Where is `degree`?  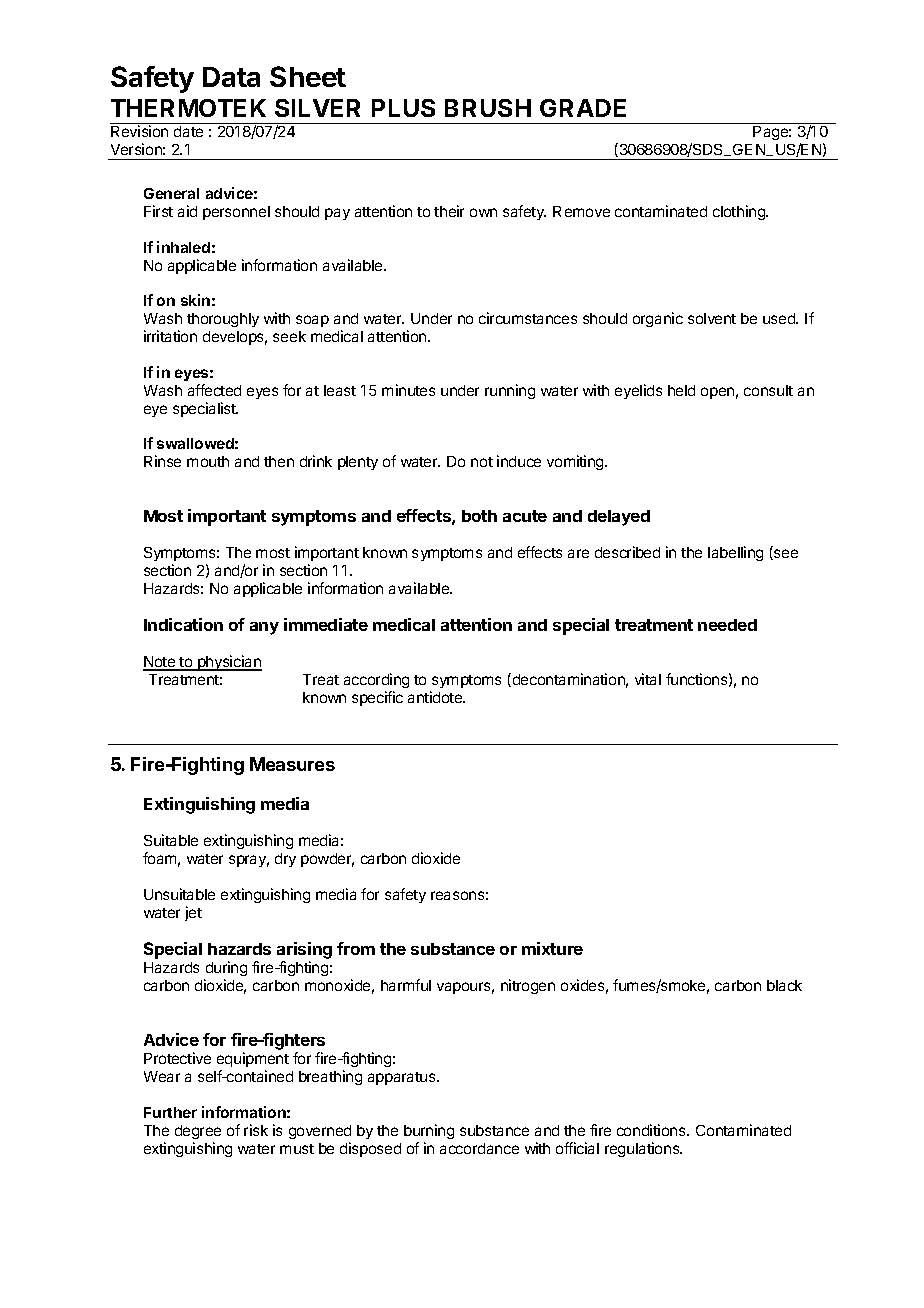 degree is located at coordinates (198, 1132).
